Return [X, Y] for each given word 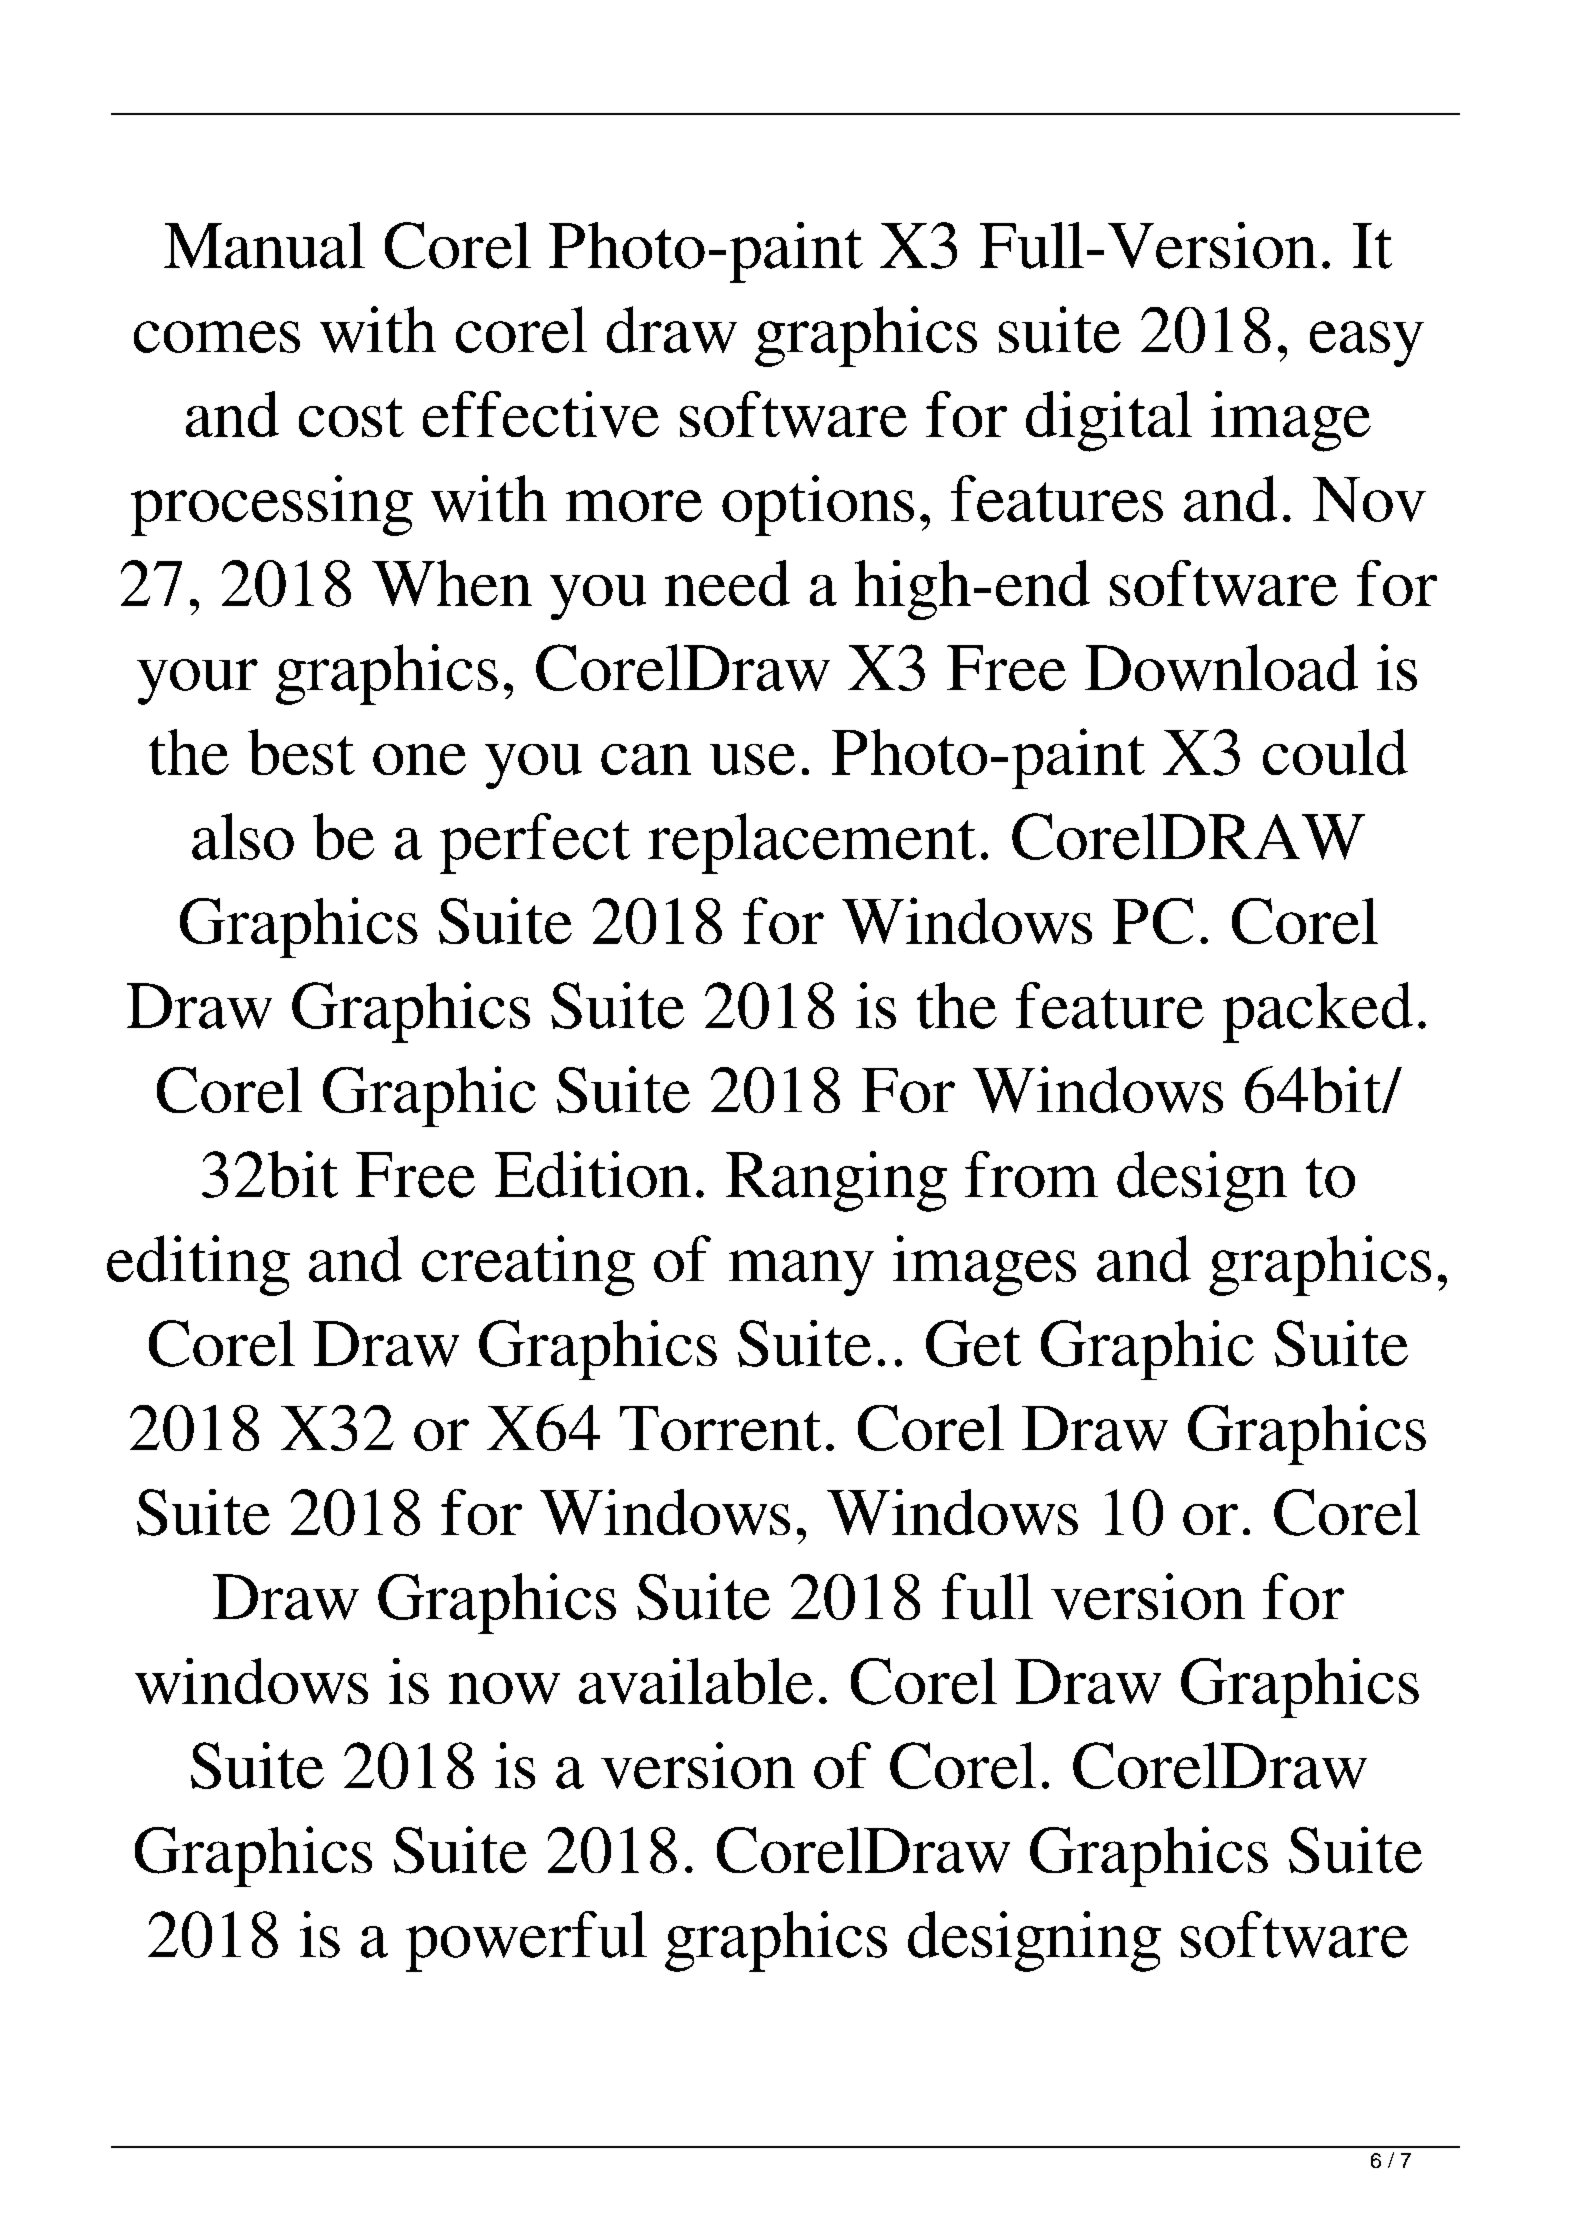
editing [198, 1265]
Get [973, 1343]
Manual [264, 245]
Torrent [720, 1428]
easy [1367, 344]
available [696, 1681]
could [1335, 752]
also [243, 836]
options [818, 505]
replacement [812, 843]
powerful [526, 1941]
